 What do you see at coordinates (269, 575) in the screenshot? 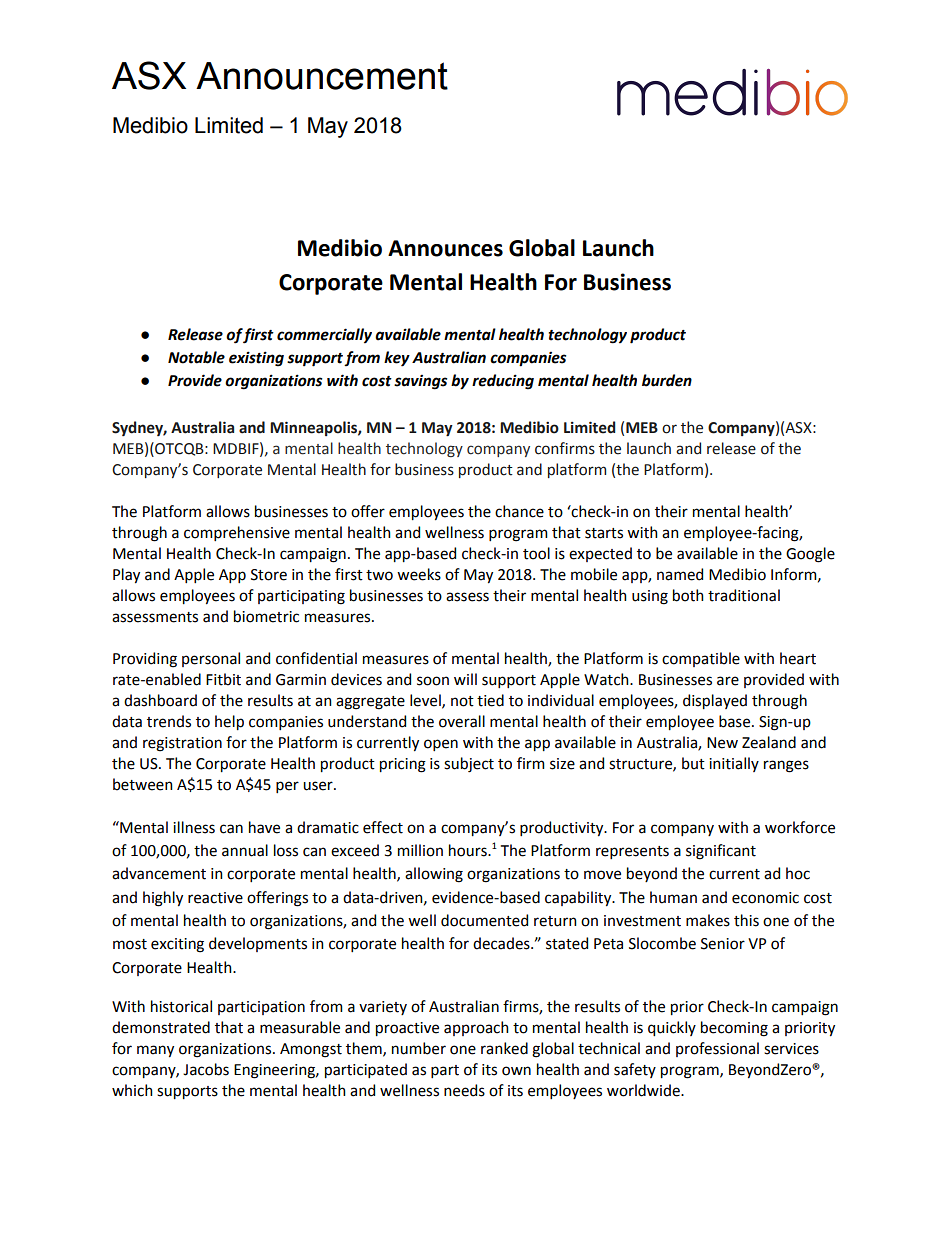
I see `Store` at bounding box center [269, 575].
